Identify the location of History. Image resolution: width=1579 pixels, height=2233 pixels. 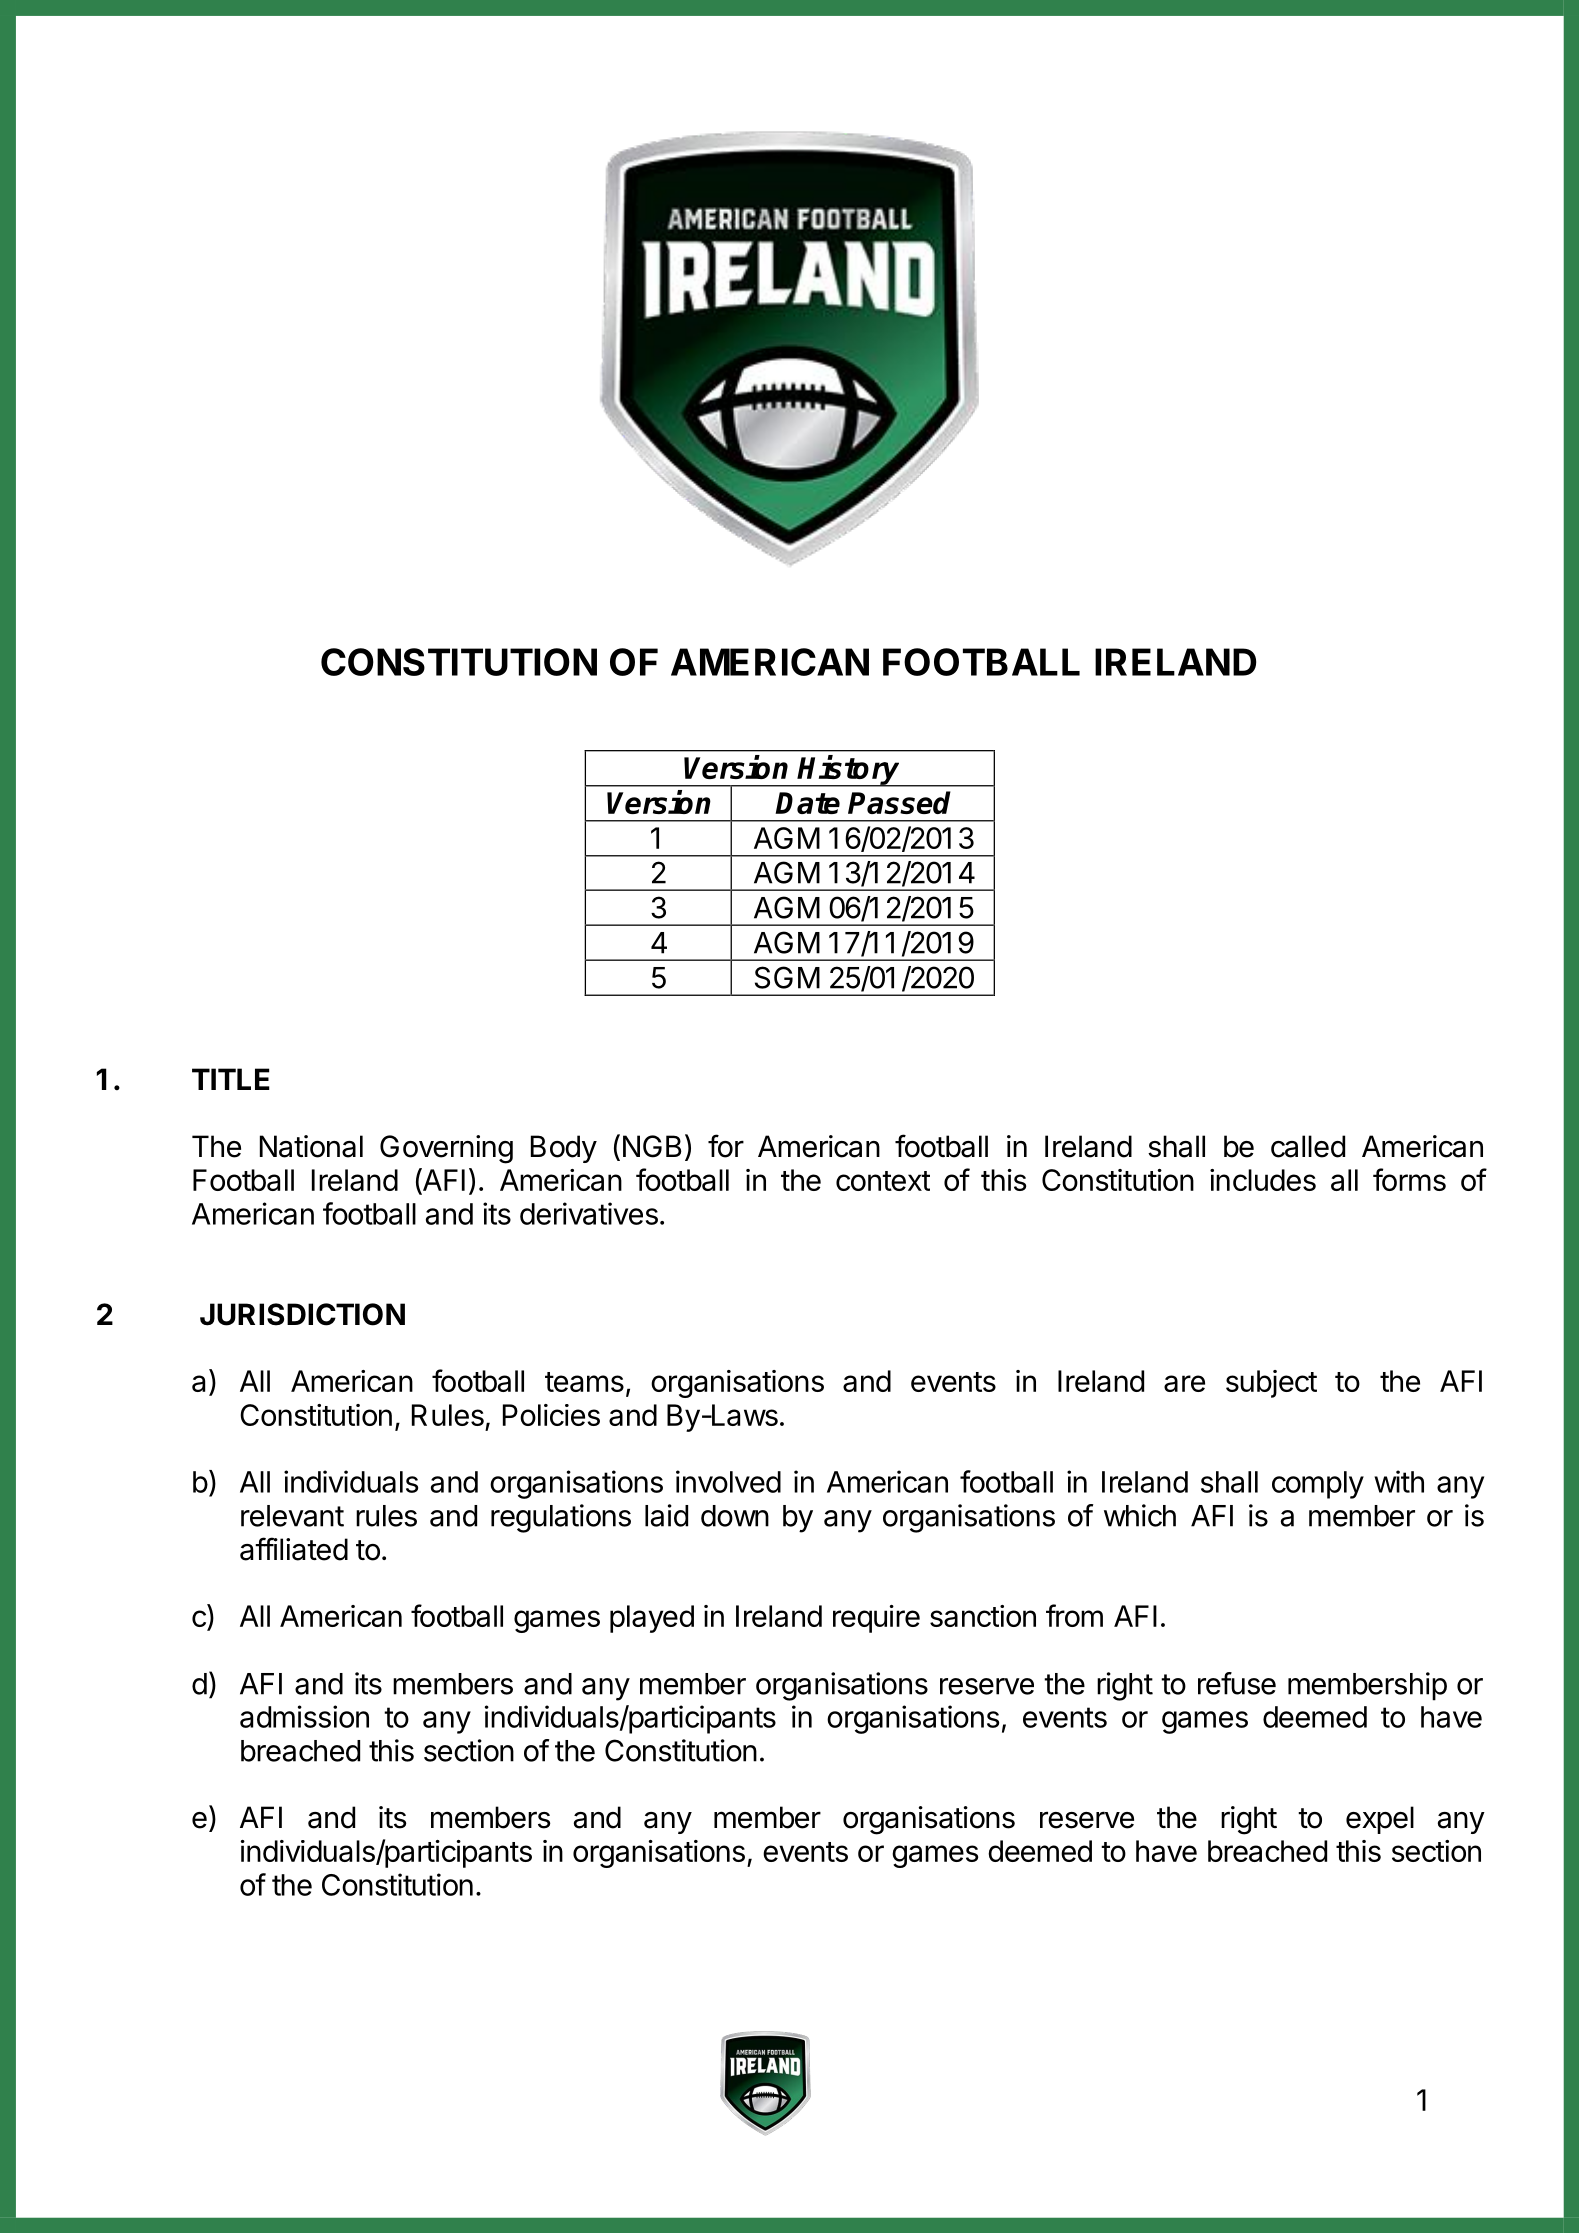
(850, 771).
